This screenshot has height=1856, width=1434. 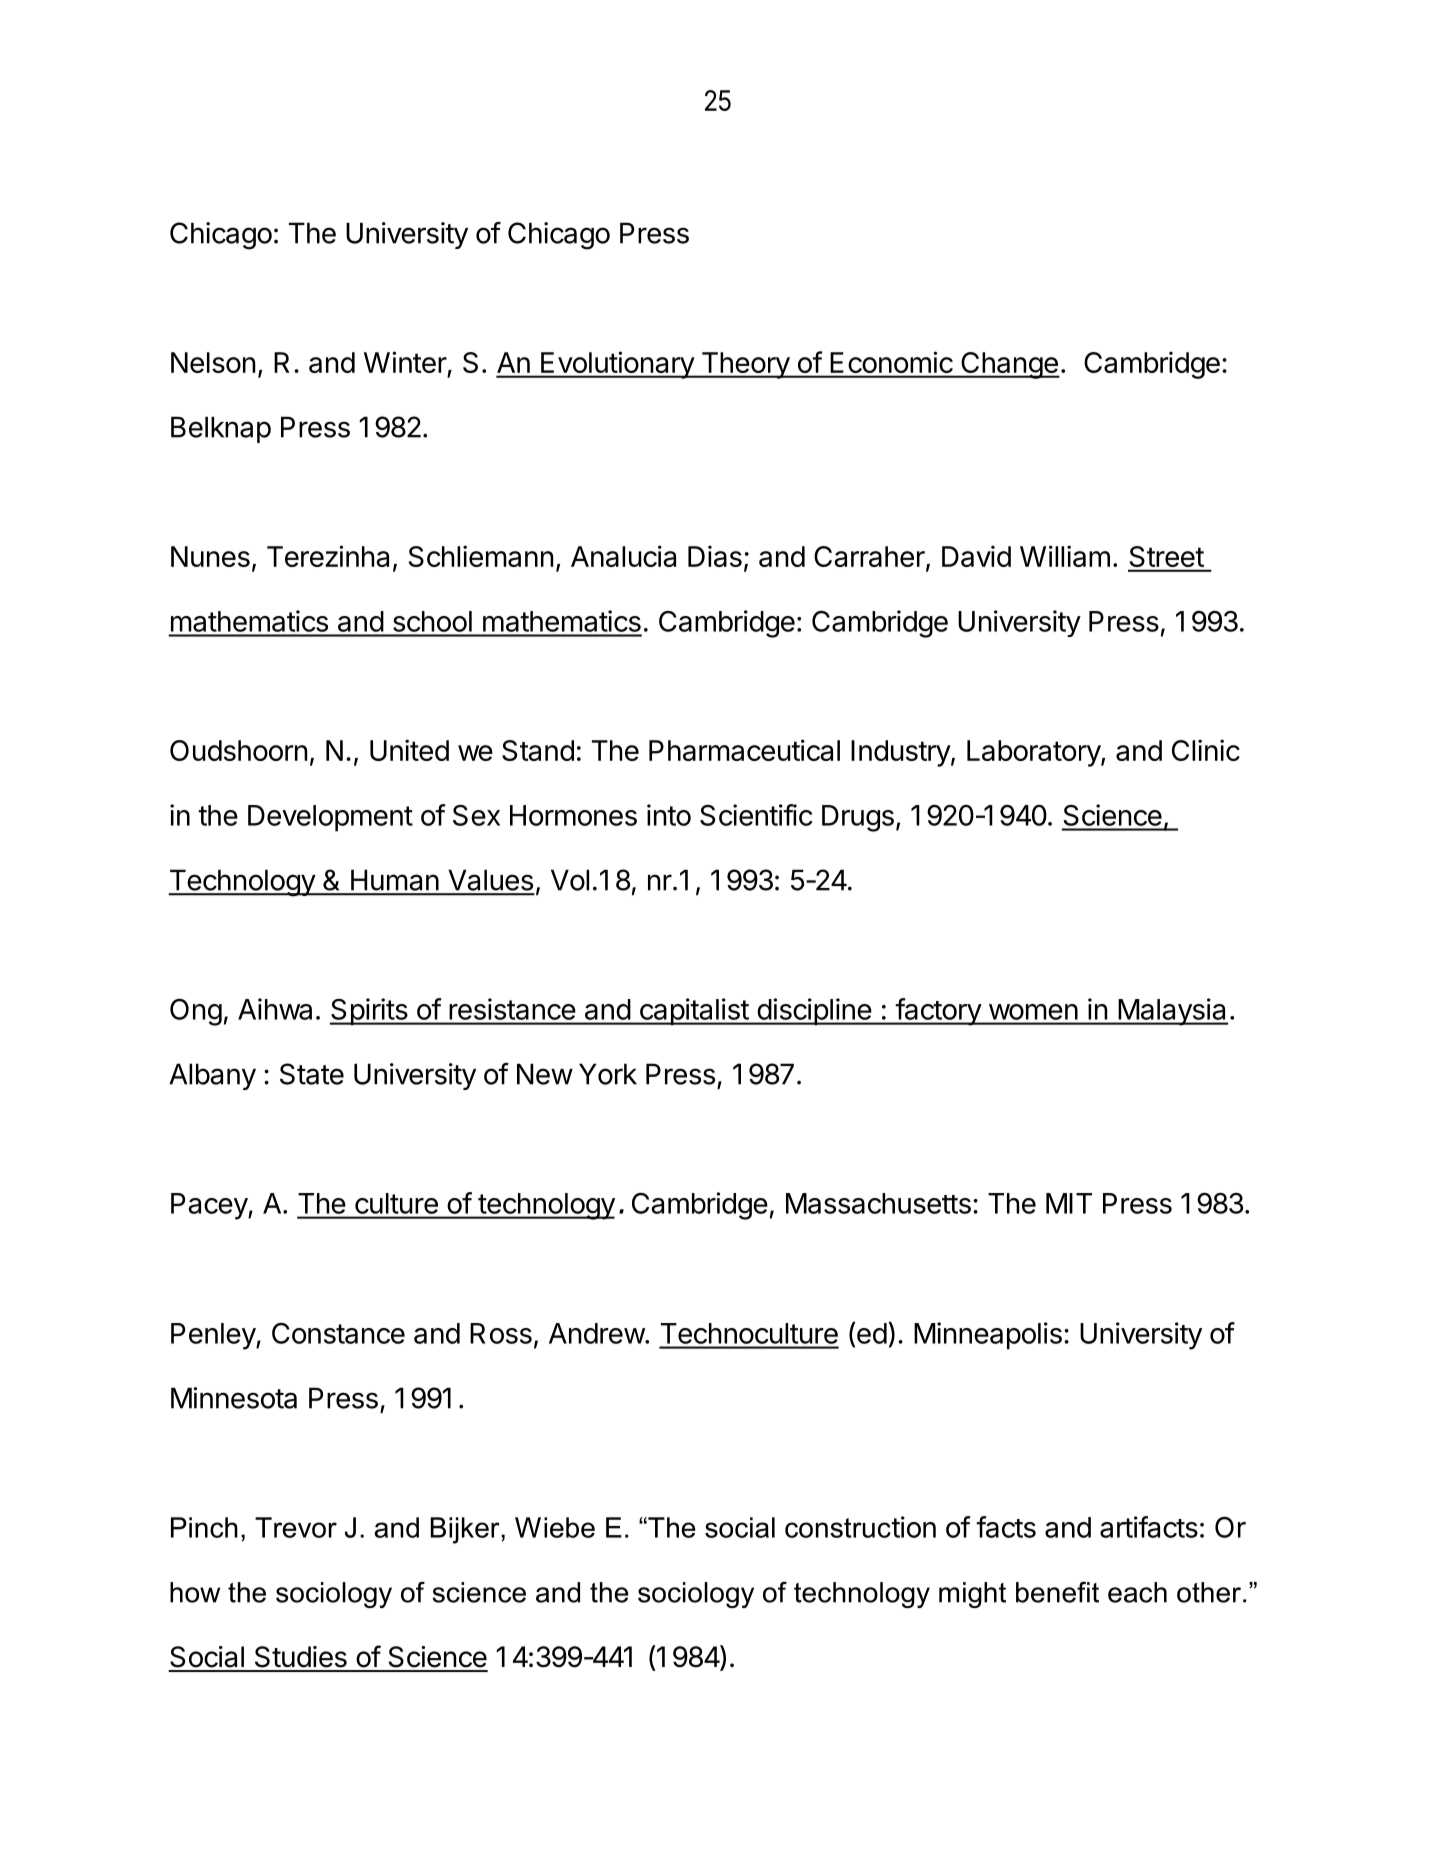 I want to click on Winter, so click(x=405, y=362).
